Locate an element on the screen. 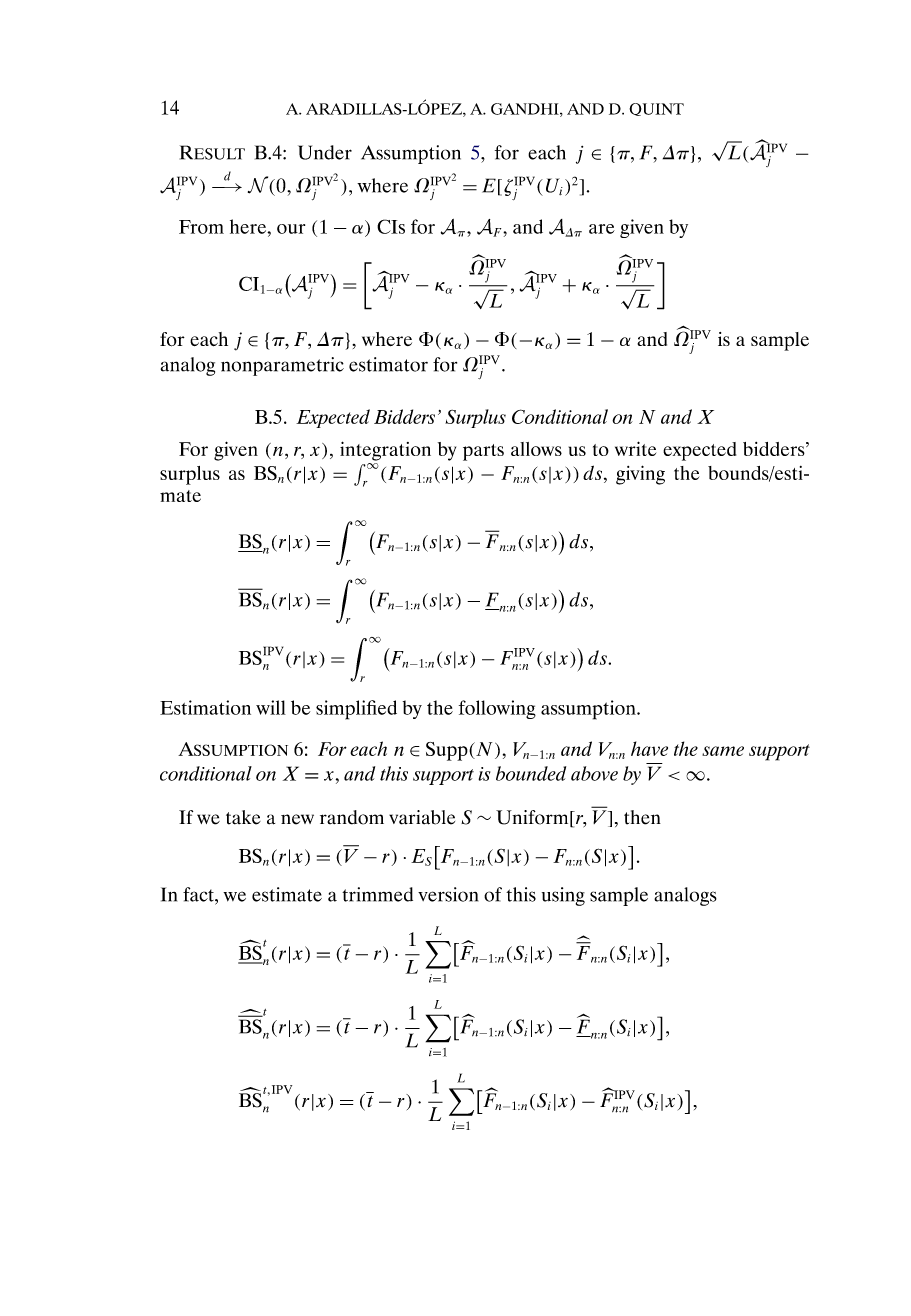 This screenshot has width=911, height=1316. write is located at coordinates (635, 448).
